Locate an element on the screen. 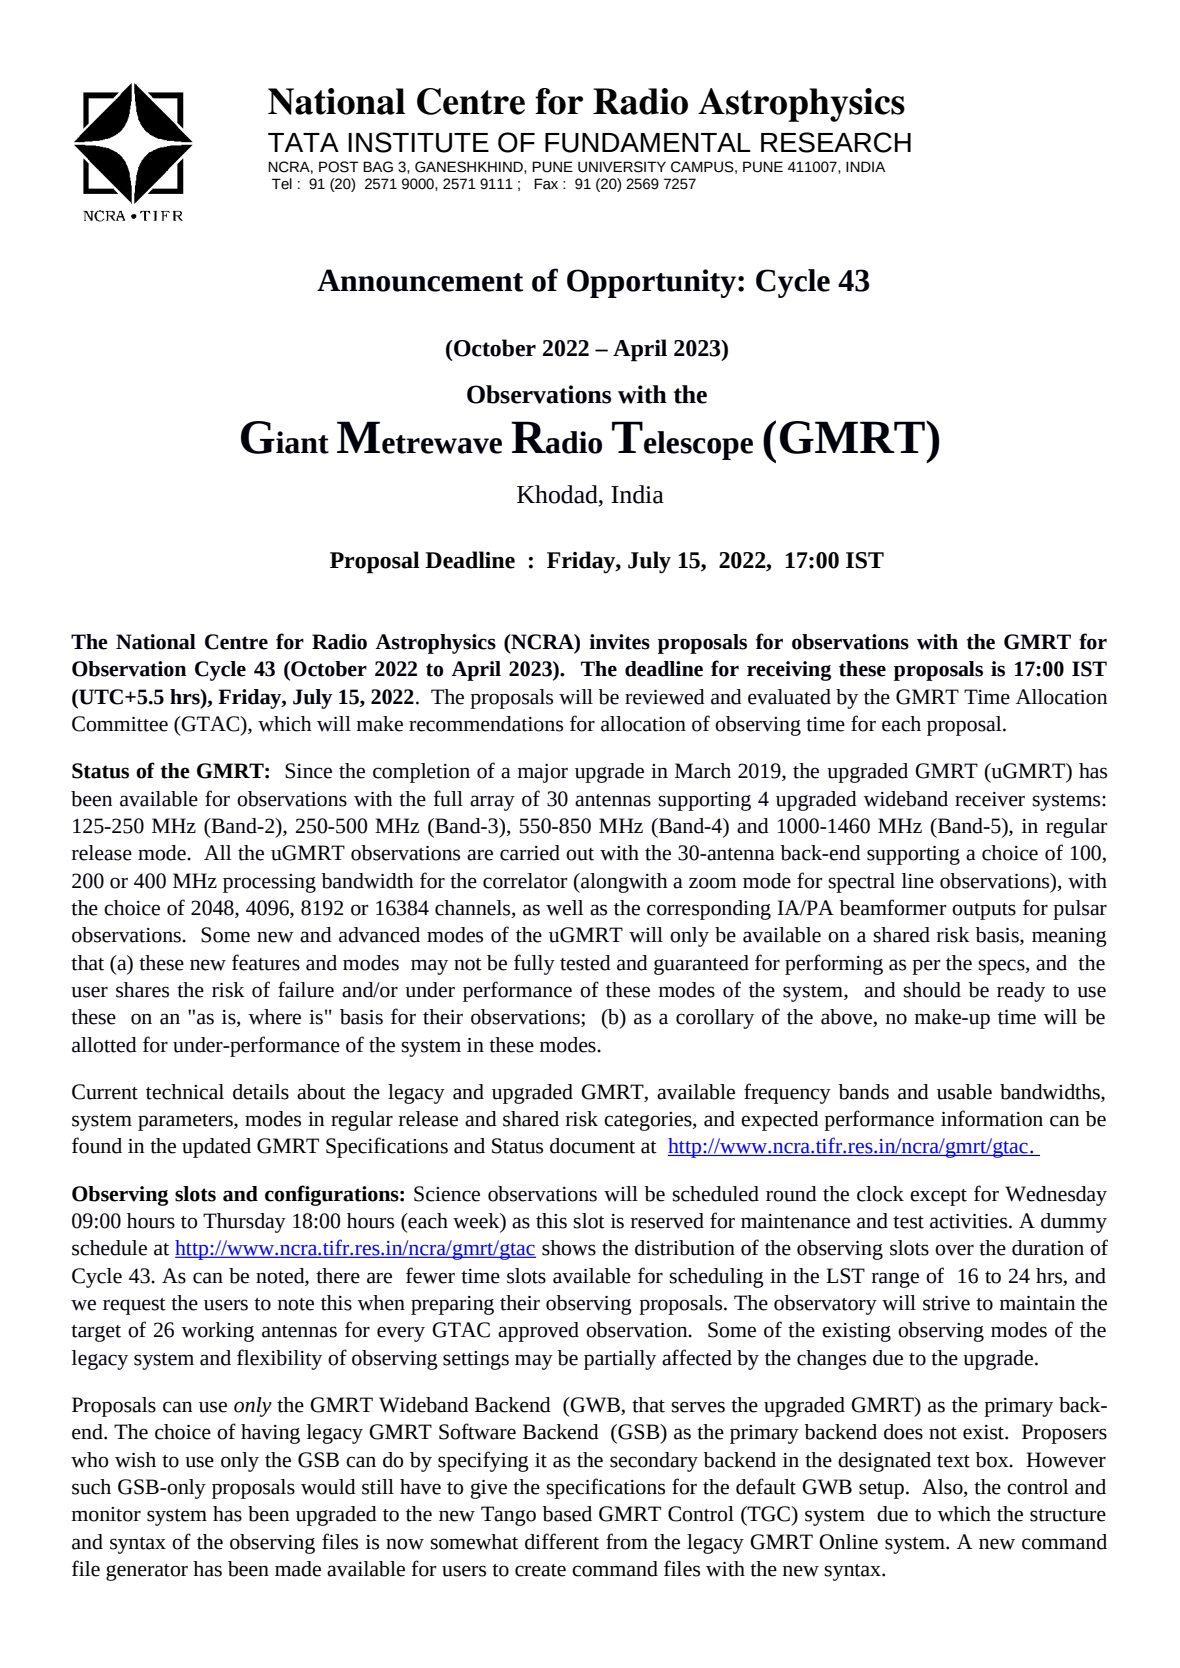 This screenshot has height=1668, width=1180. based is located at coordinates (567, 1514).
